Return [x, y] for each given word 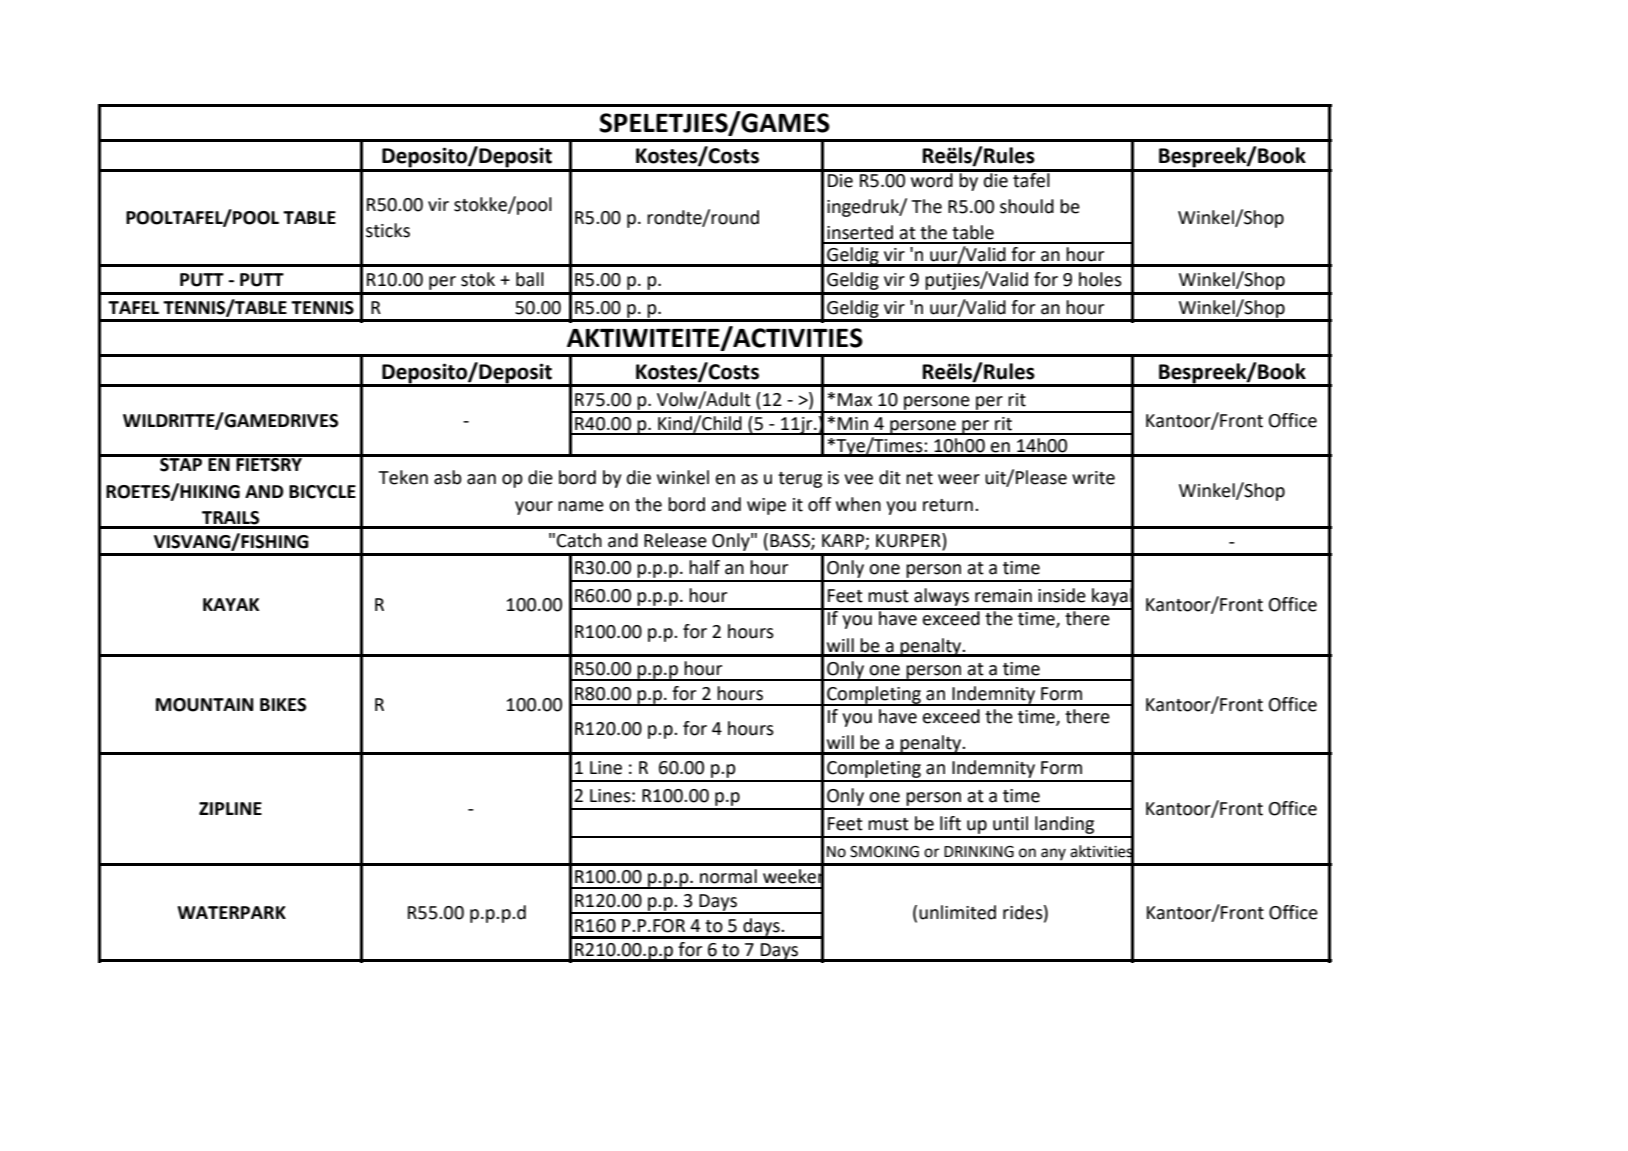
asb [448, 477]
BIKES [283, 705]
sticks [388, 230]
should [1027, 206]
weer [959, 479]
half [704, 567]
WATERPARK [231, 912]
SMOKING [884, 852]
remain [1003, 596]
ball [530, 279]
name [581, 506]
